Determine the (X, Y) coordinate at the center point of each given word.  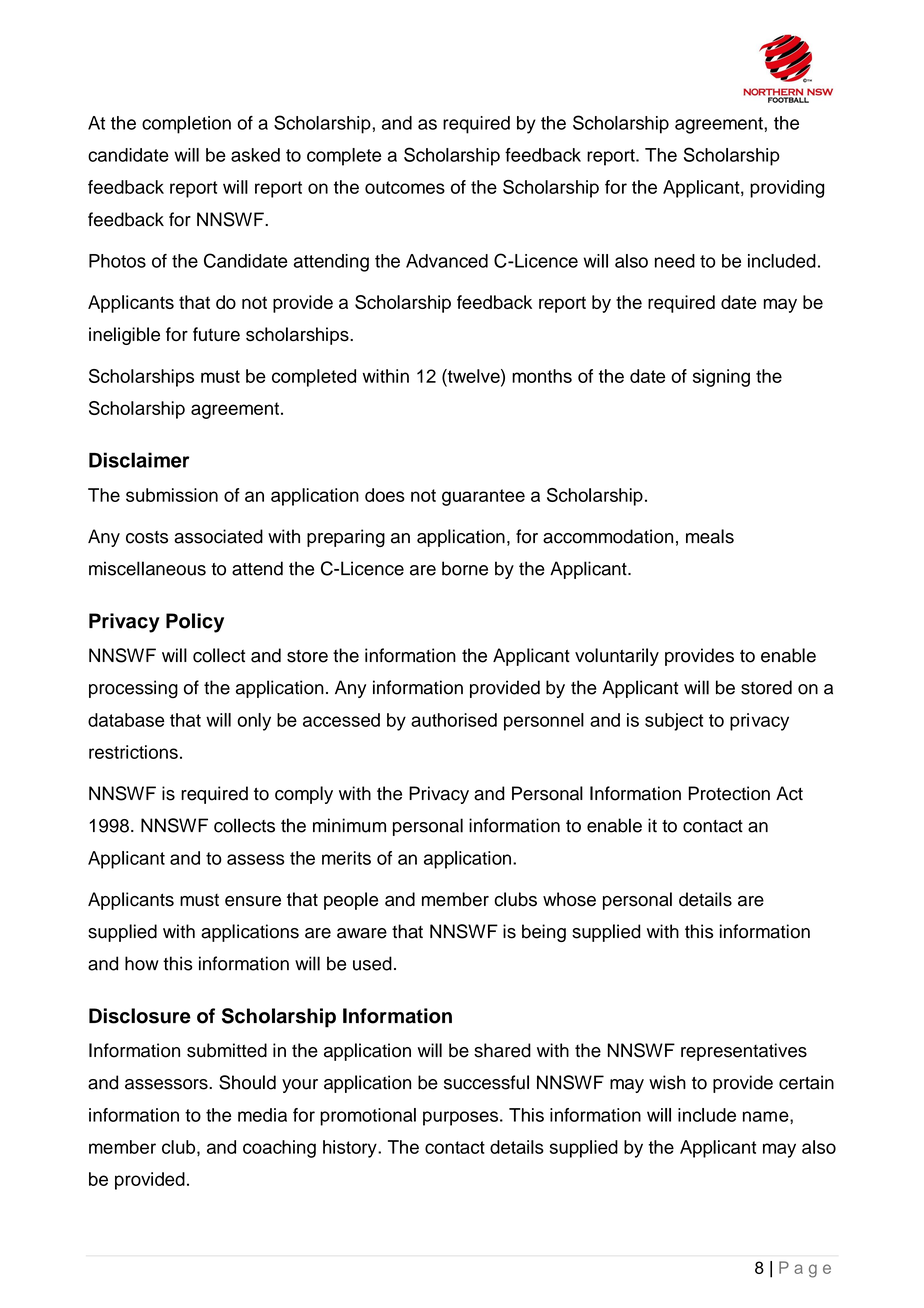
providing (787, 189)
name (767, 1116)
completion (186, 125)
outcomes (405, 187)
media (262, 1115)
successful (486, 1082)
